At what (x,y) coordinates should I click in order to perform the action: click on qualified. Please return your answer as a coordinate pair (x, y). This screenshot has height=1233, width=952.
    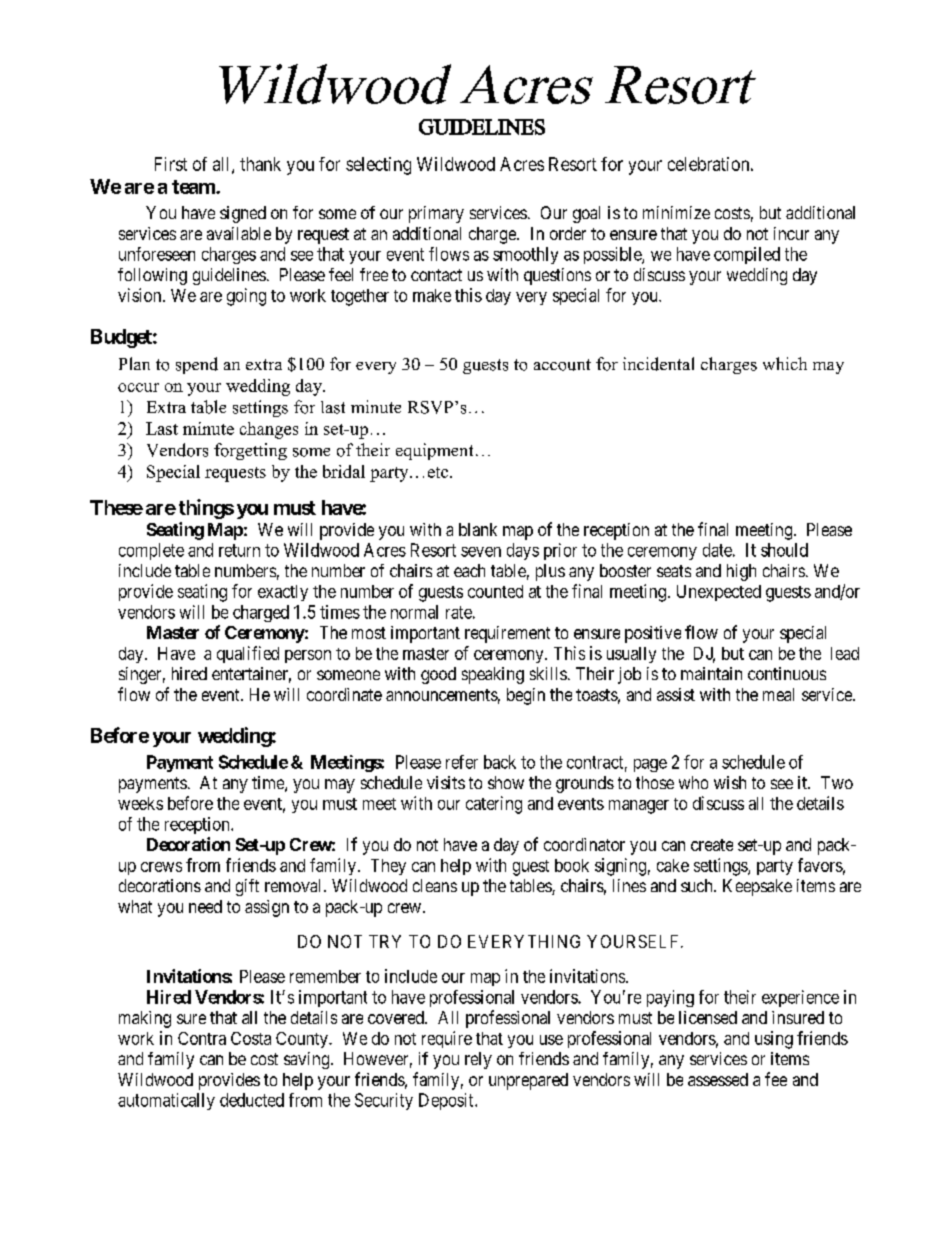
    Looking at the image, I should click on (248, 654).
